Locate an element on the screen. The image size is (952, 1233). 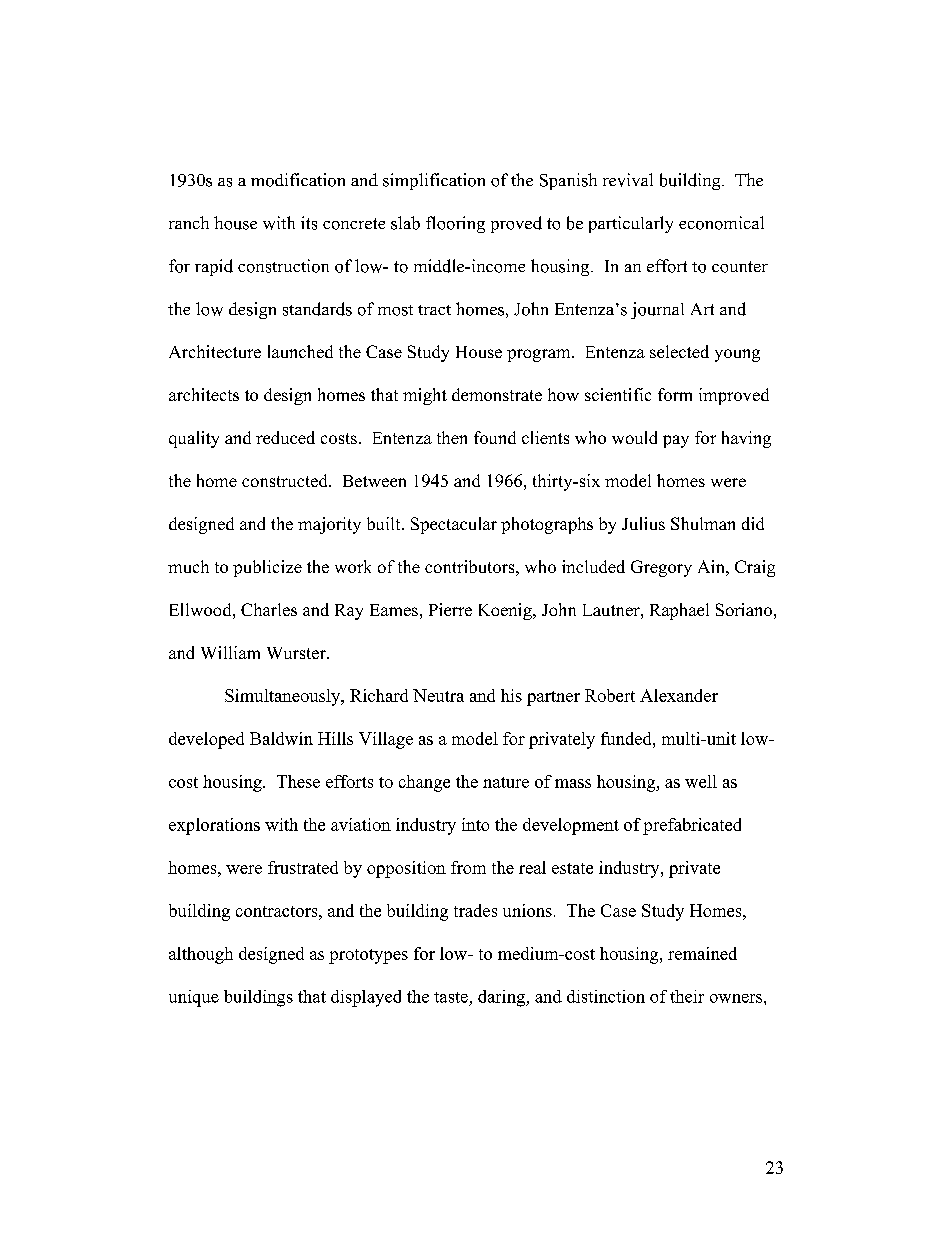
modification is located at coordinates (298, 180).
